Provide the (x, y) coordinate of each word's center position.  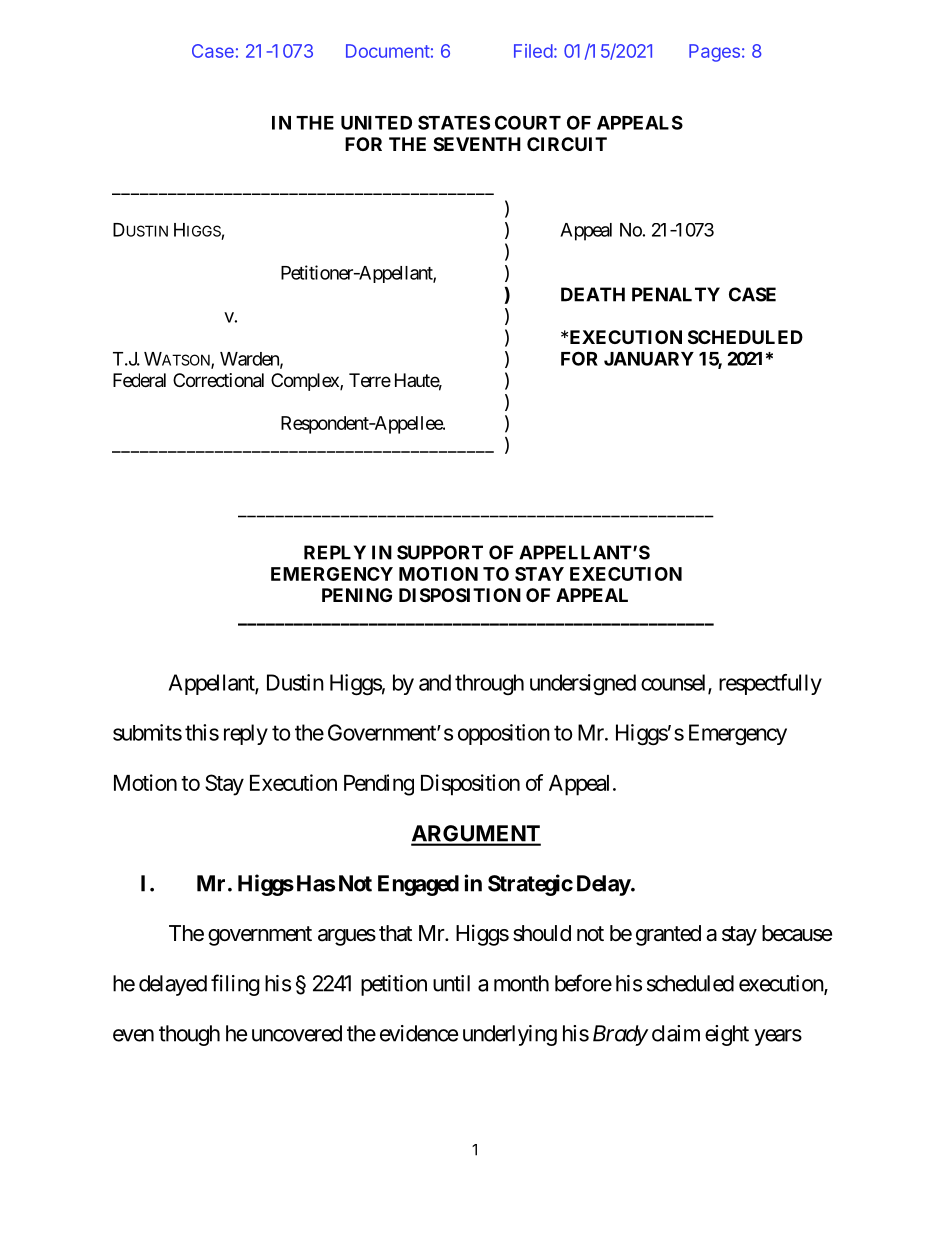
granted (668, 935)
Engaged (418, 885)
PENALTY (676, 294)
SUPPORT (440, 552)
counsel (675, 683)
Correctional (218, 380)
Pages (714, 53)
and (435, 682)
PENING (357, 595)
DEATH (593, 294)
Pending (379, 785)
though (189, 1035)
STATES (454, 122)
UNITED (376, 123)
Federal (139, 380)
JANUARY (649, 359)
